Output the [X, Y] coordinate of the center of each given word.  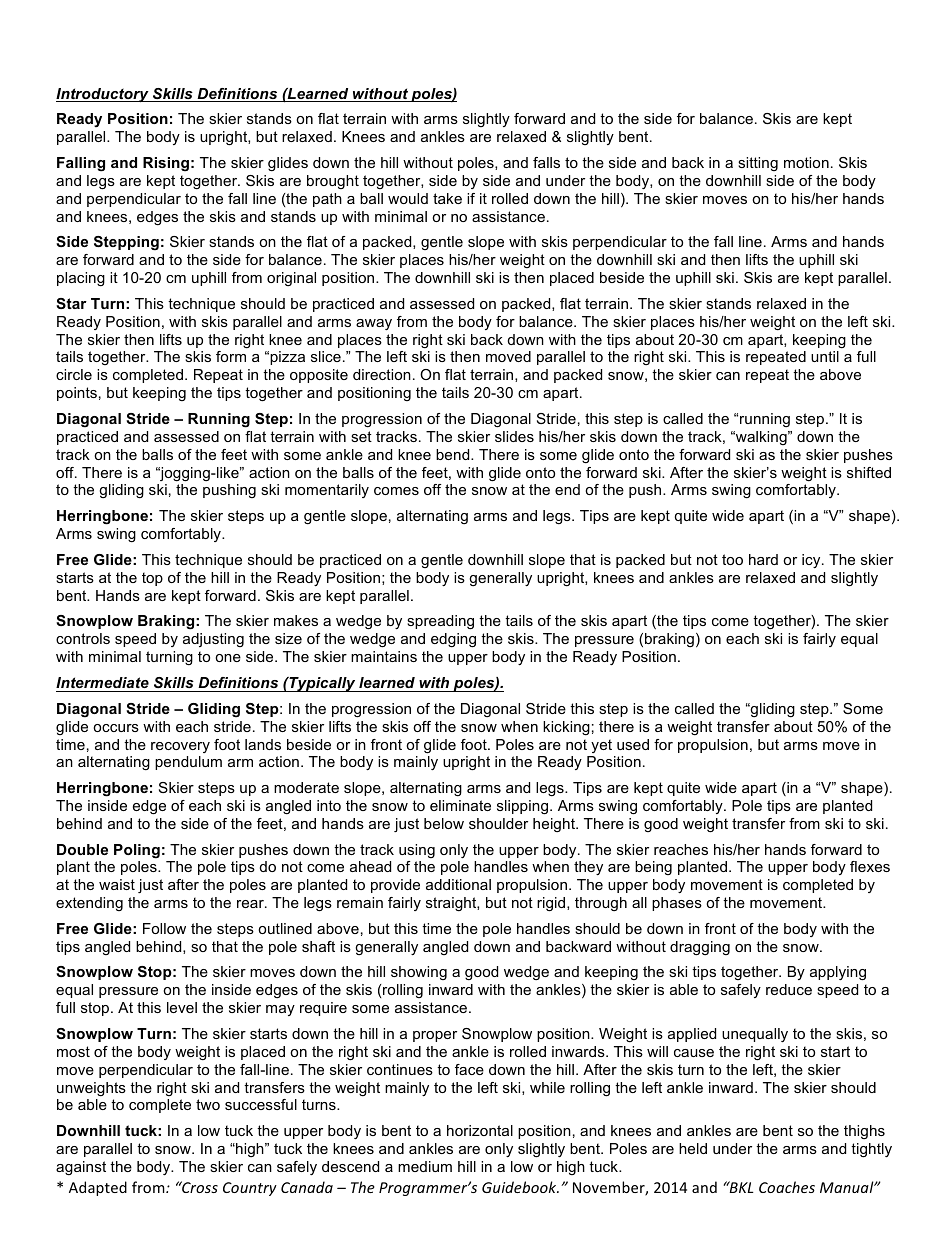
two [208, 1104]
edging [453, 640]
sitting [758, 164]
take [447, 198]
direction [382, 374]
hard [763, 559]
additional [458, 884]
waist [117, 884]
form [231, 356]
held [693, 1148]
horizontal [480, 1130]
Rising [166, 164]
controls [83, 638]
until [825, 356]
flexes [870, 866]
